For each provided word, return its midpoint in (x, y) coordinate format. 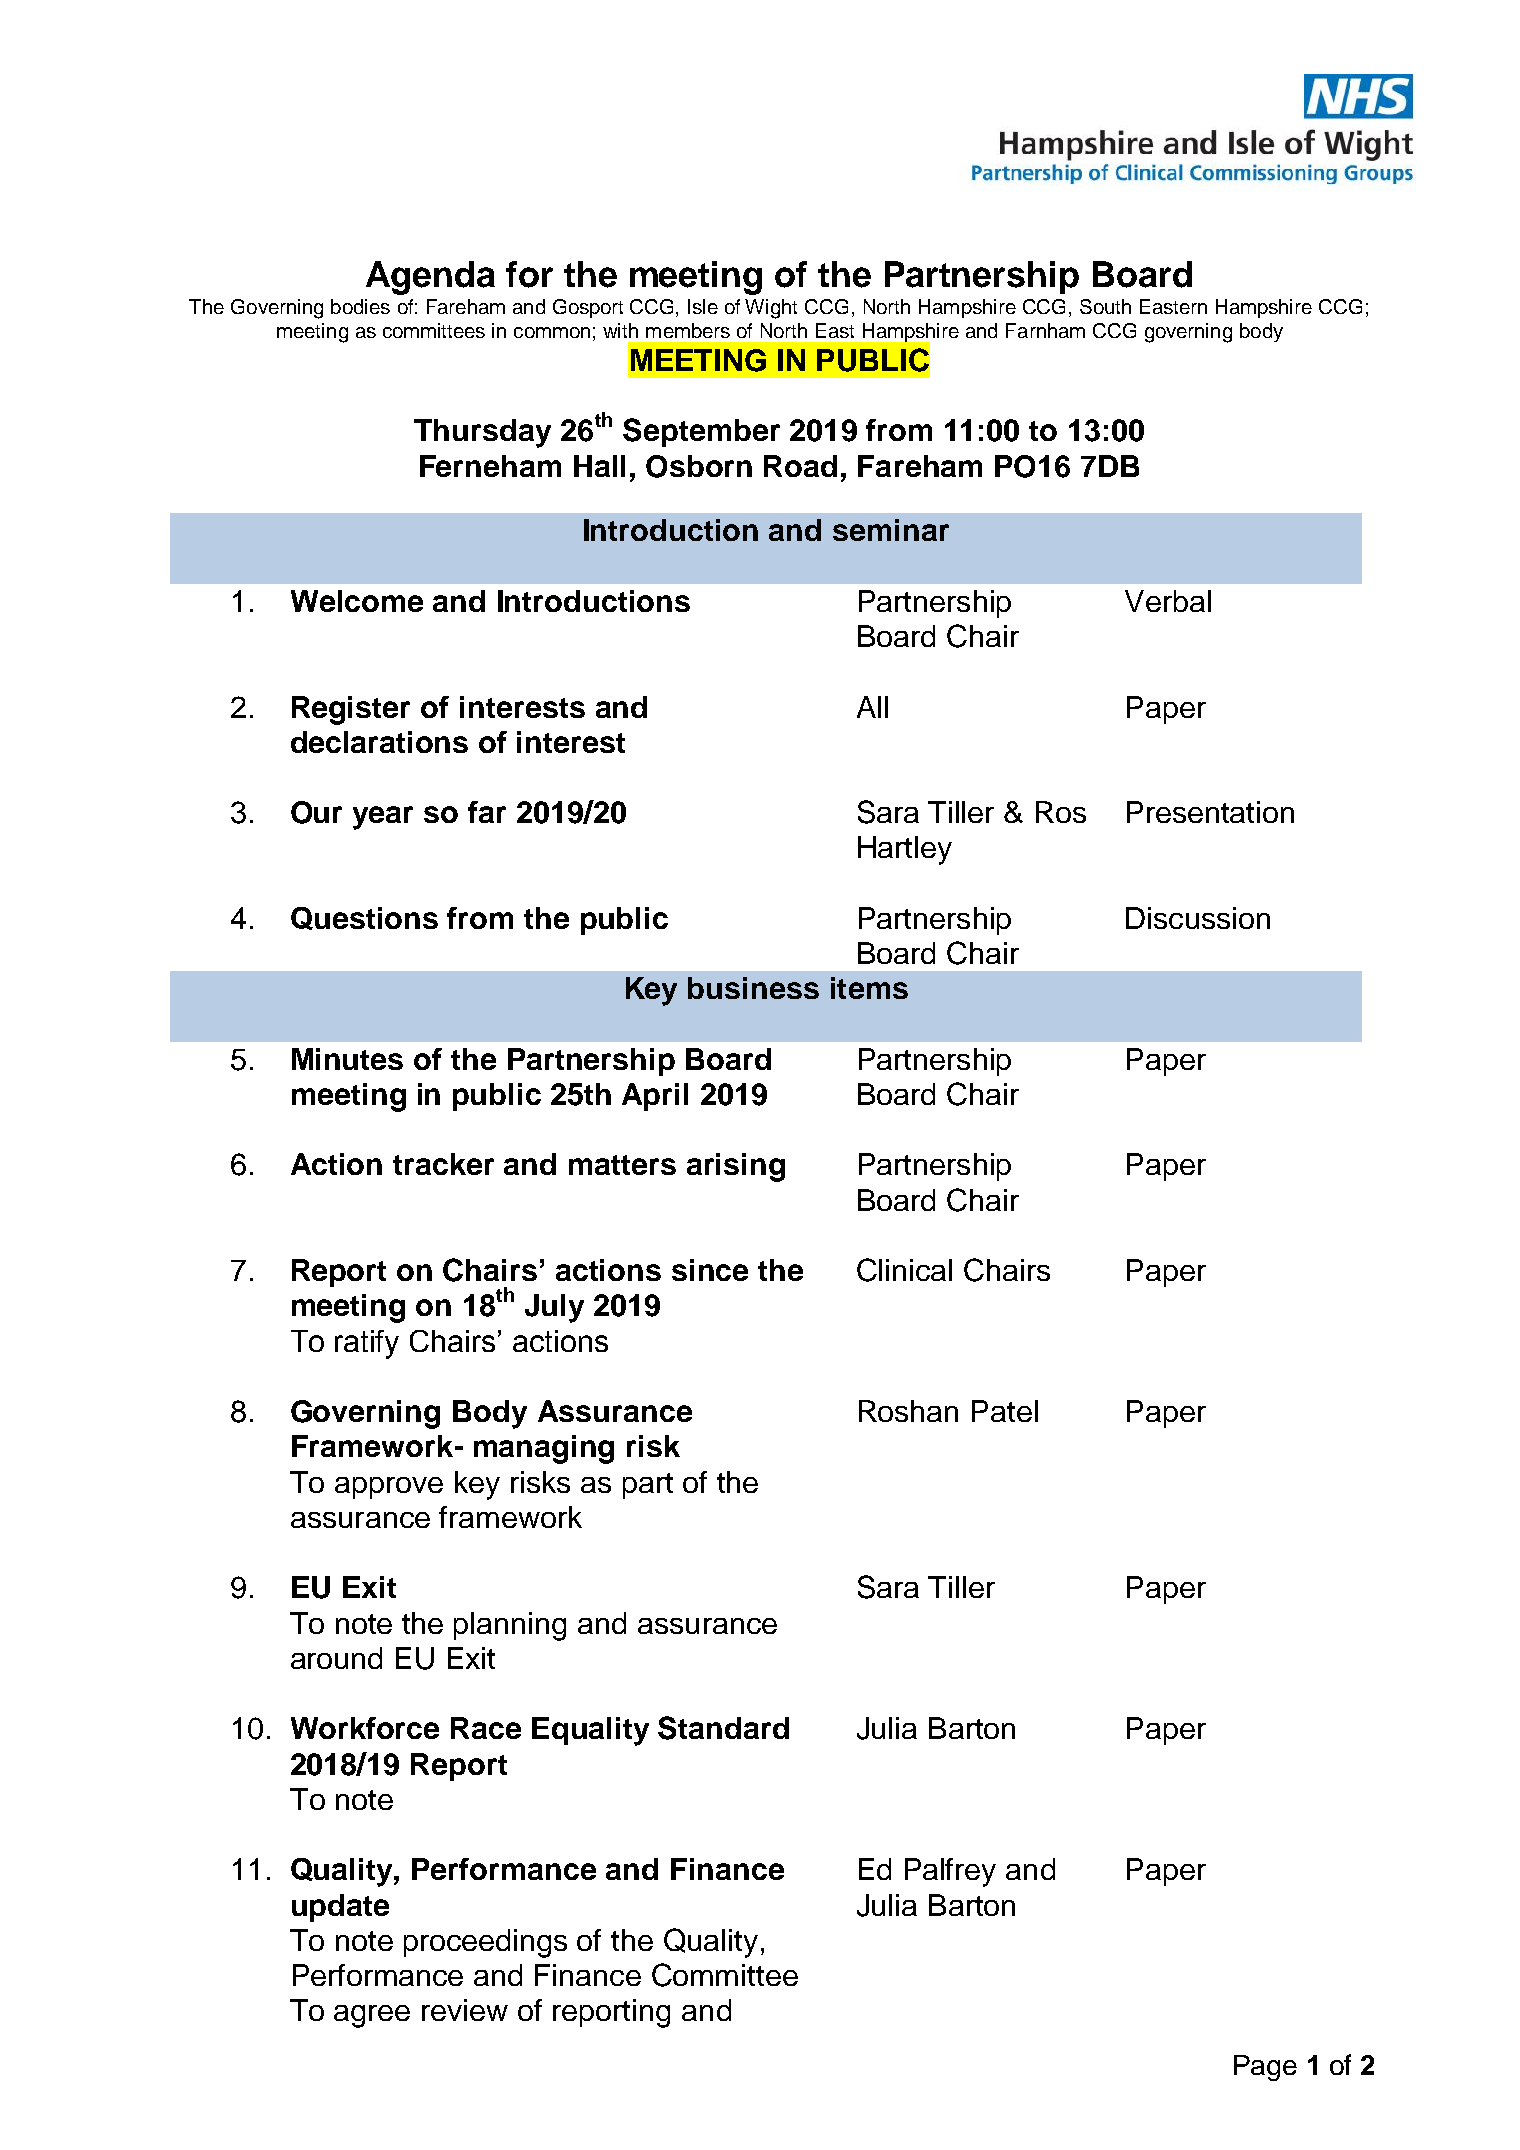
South (1105, 306)
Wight (771, 309)
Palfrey (950, 1872)
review (465, 2010)
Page (1265, 2068)
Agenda (430, 278)
